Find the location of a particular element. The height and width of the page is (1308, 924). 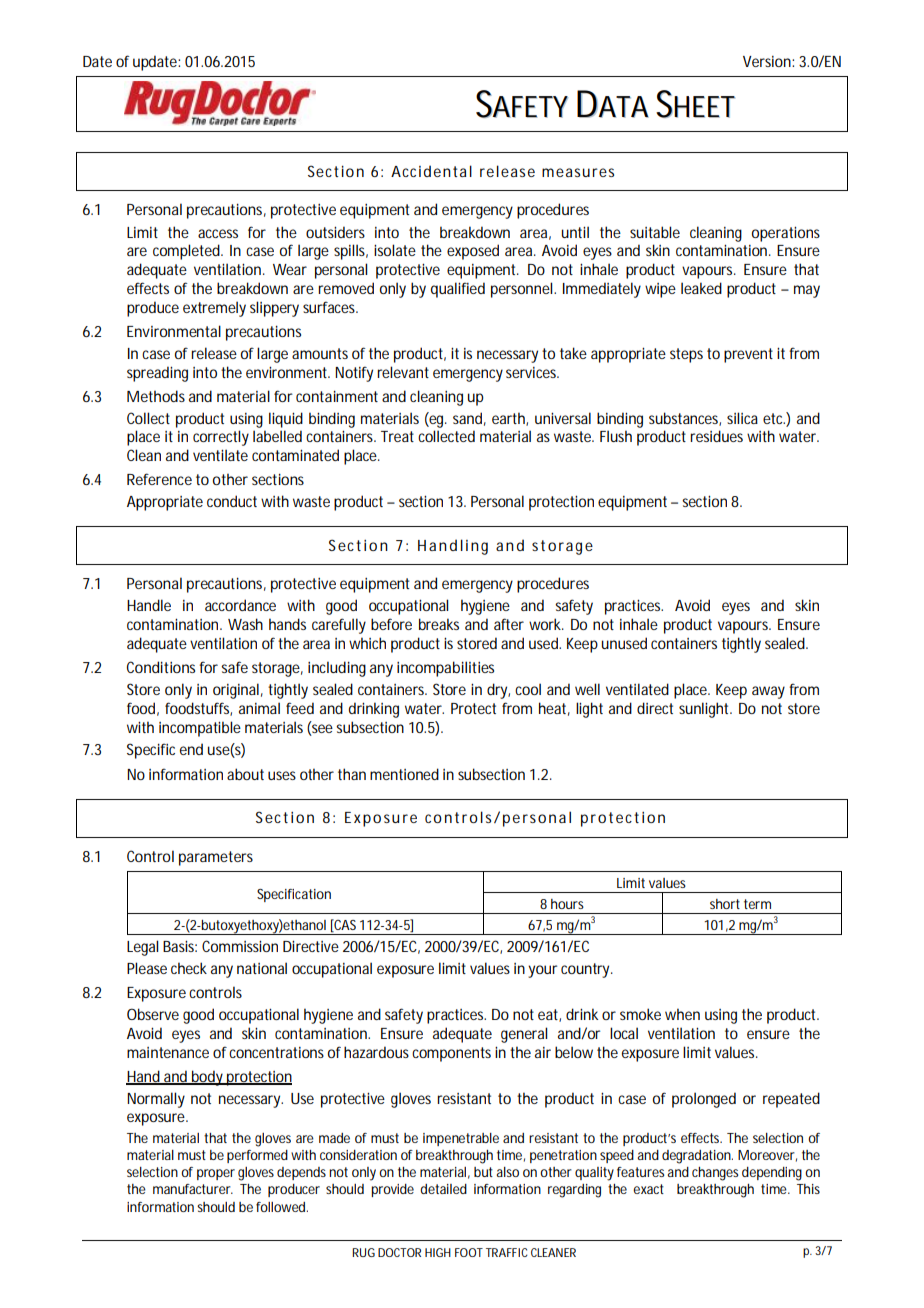

operations is located at coordinates (786, 234).
